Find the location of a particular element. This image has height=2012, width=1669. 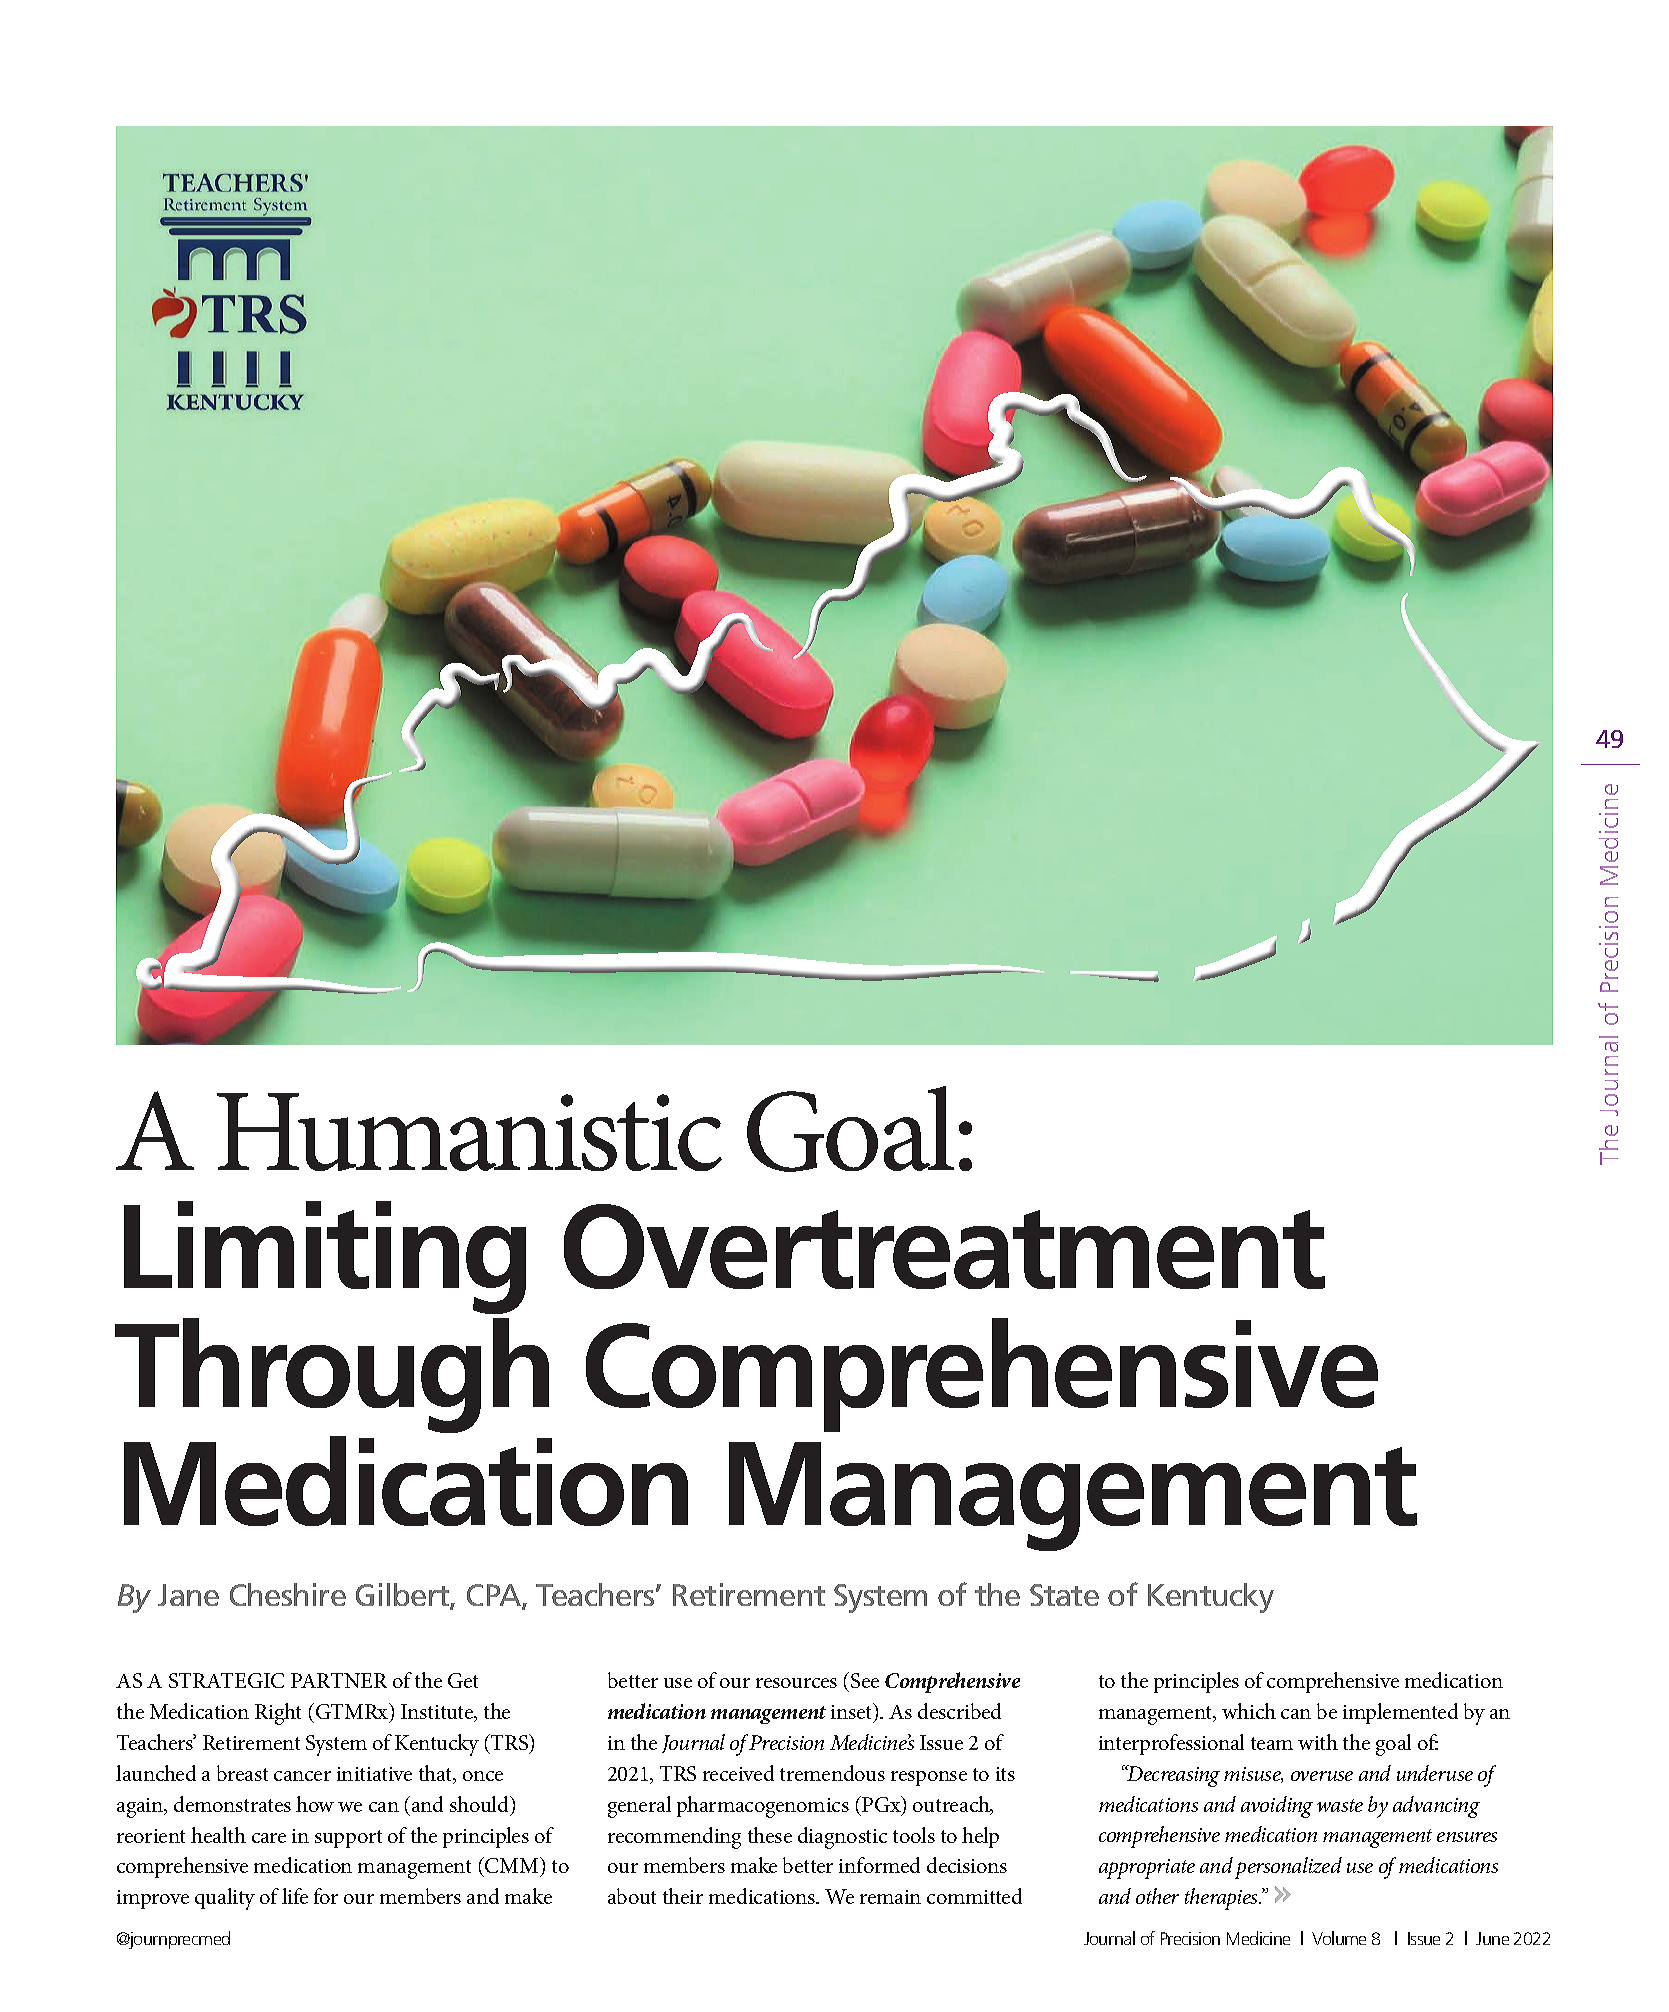

resources is located at coordinates (796, 1683).
